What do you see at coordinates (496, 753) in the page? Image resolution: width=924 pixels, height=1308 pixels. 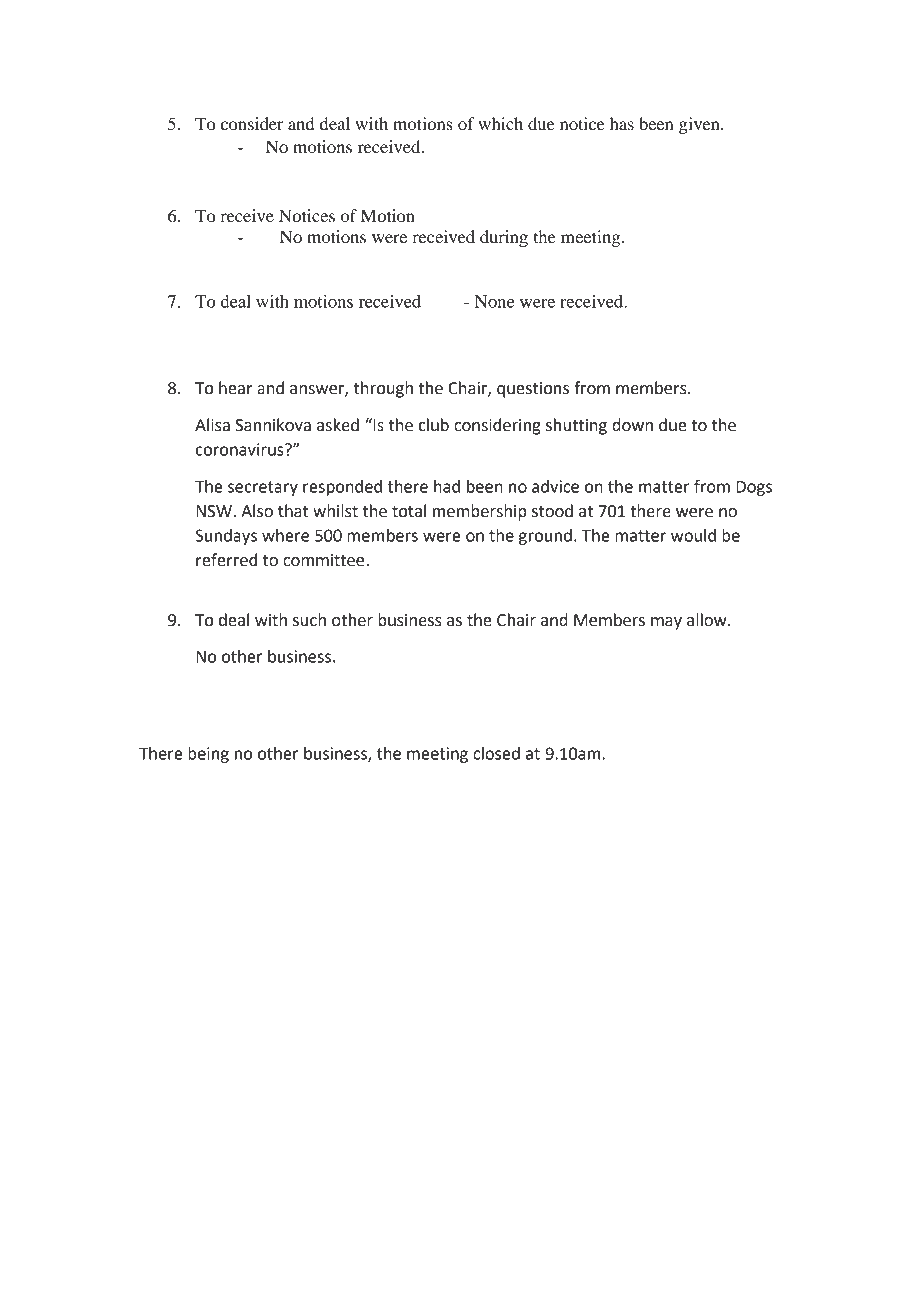 I see `closed` at bounding box center [496, 753].
